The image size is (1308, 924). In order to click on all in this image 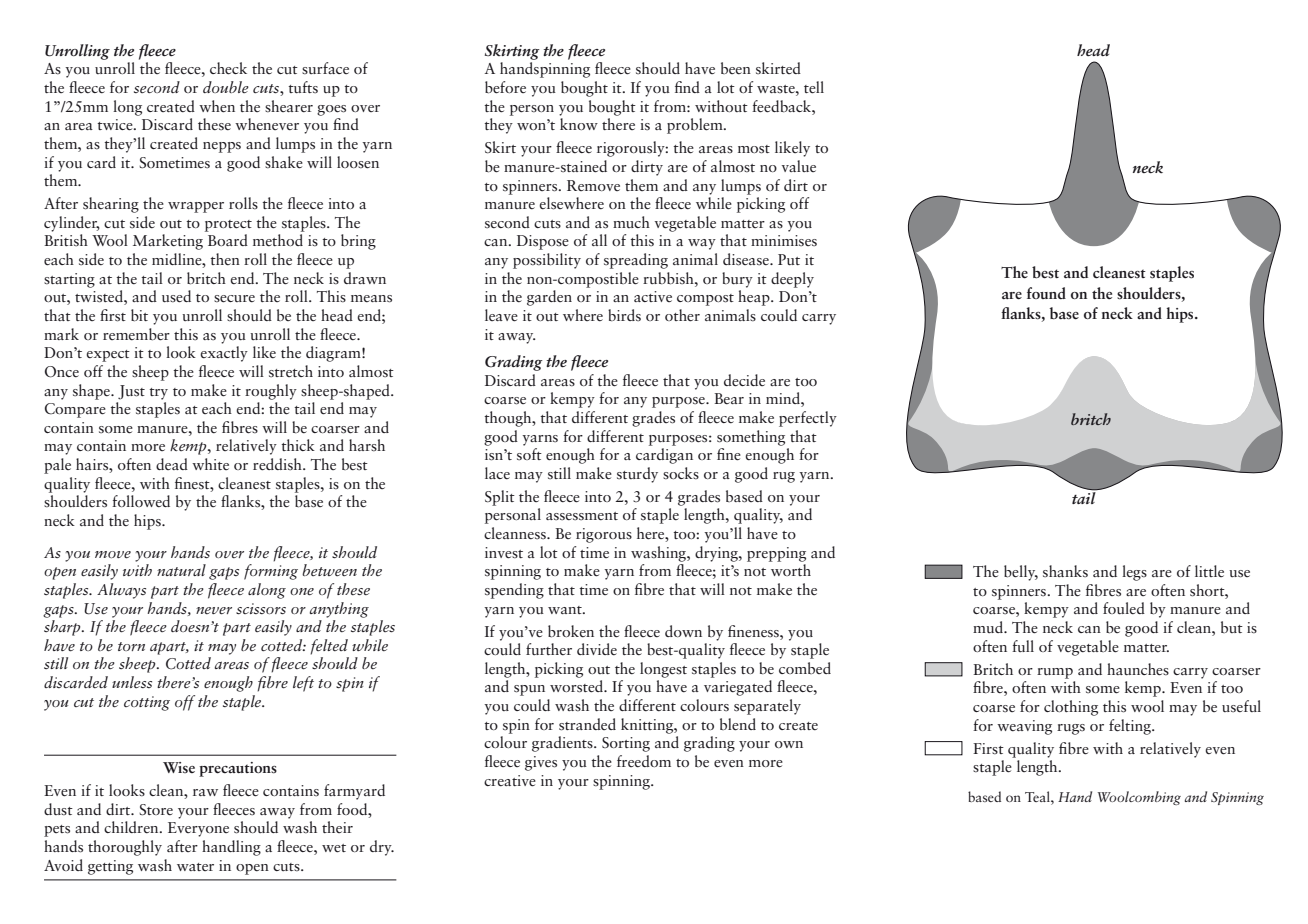, I will do `click(599, 240)`.
